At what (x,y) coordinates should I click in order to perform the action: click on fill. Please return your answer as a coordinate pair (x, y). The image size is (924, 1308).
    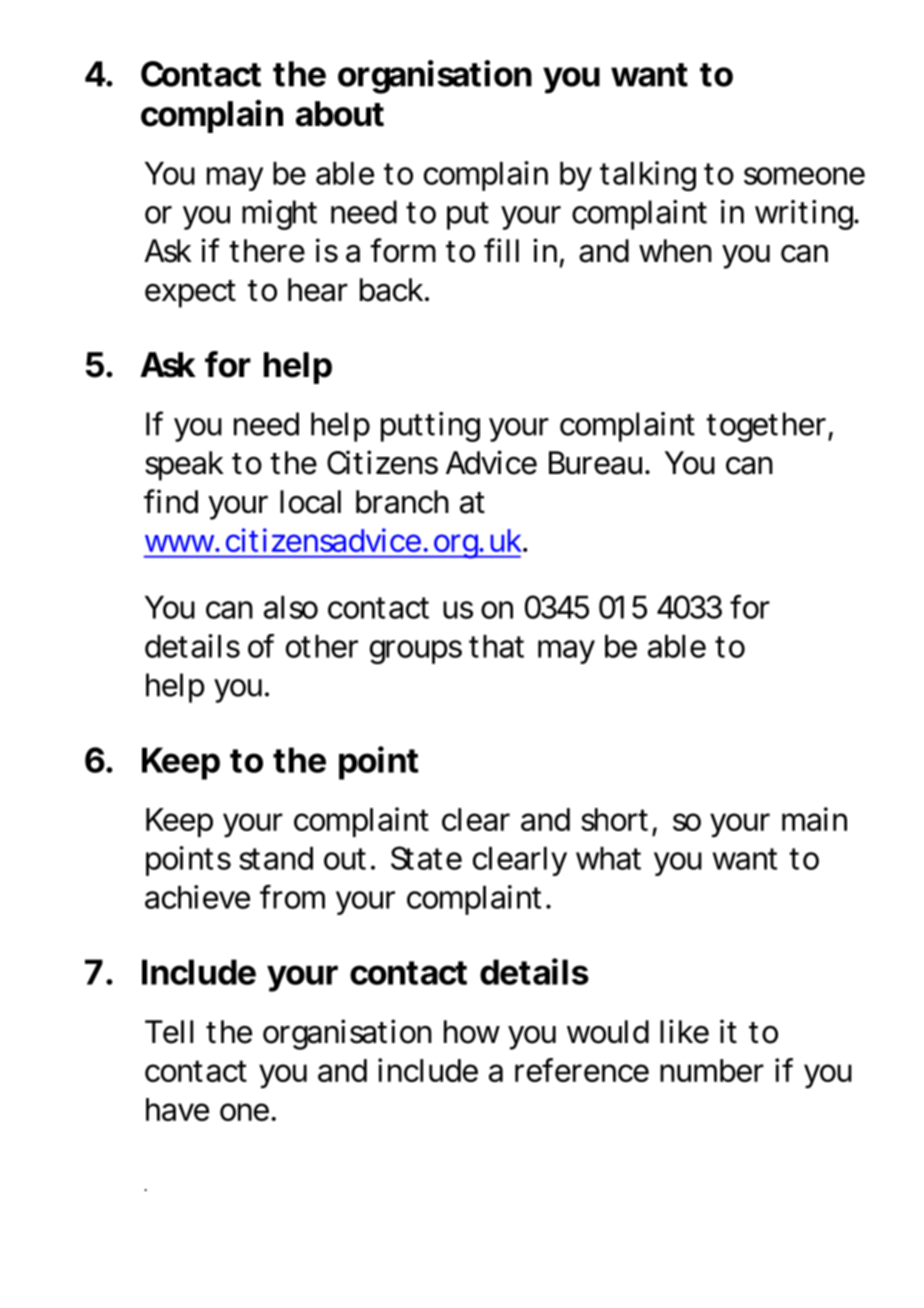
    Looking at the image, I should click on (501, 250).
